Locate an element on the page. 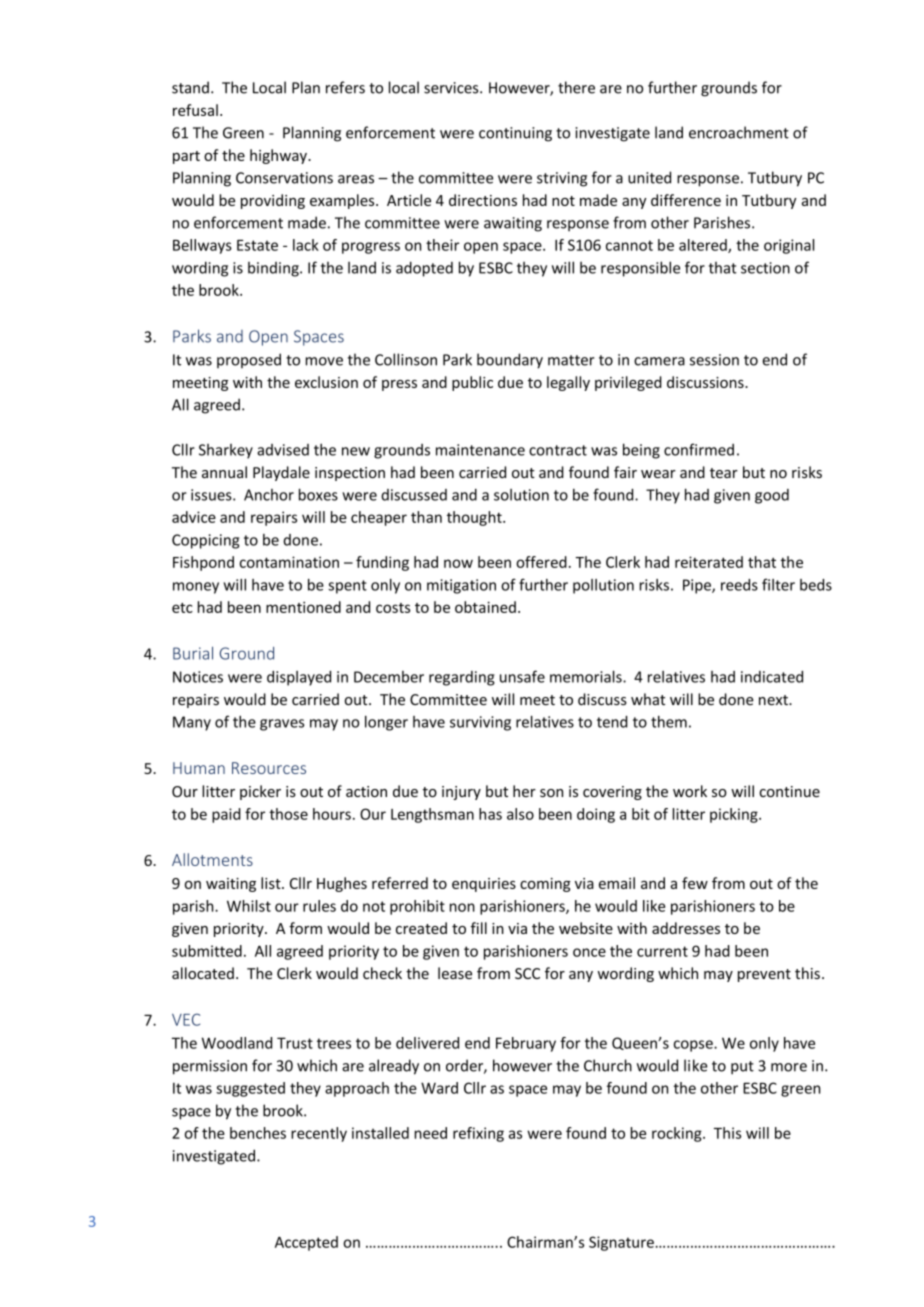 This page has width=924, height=1307. need is located at coordinates (430, 1133).
